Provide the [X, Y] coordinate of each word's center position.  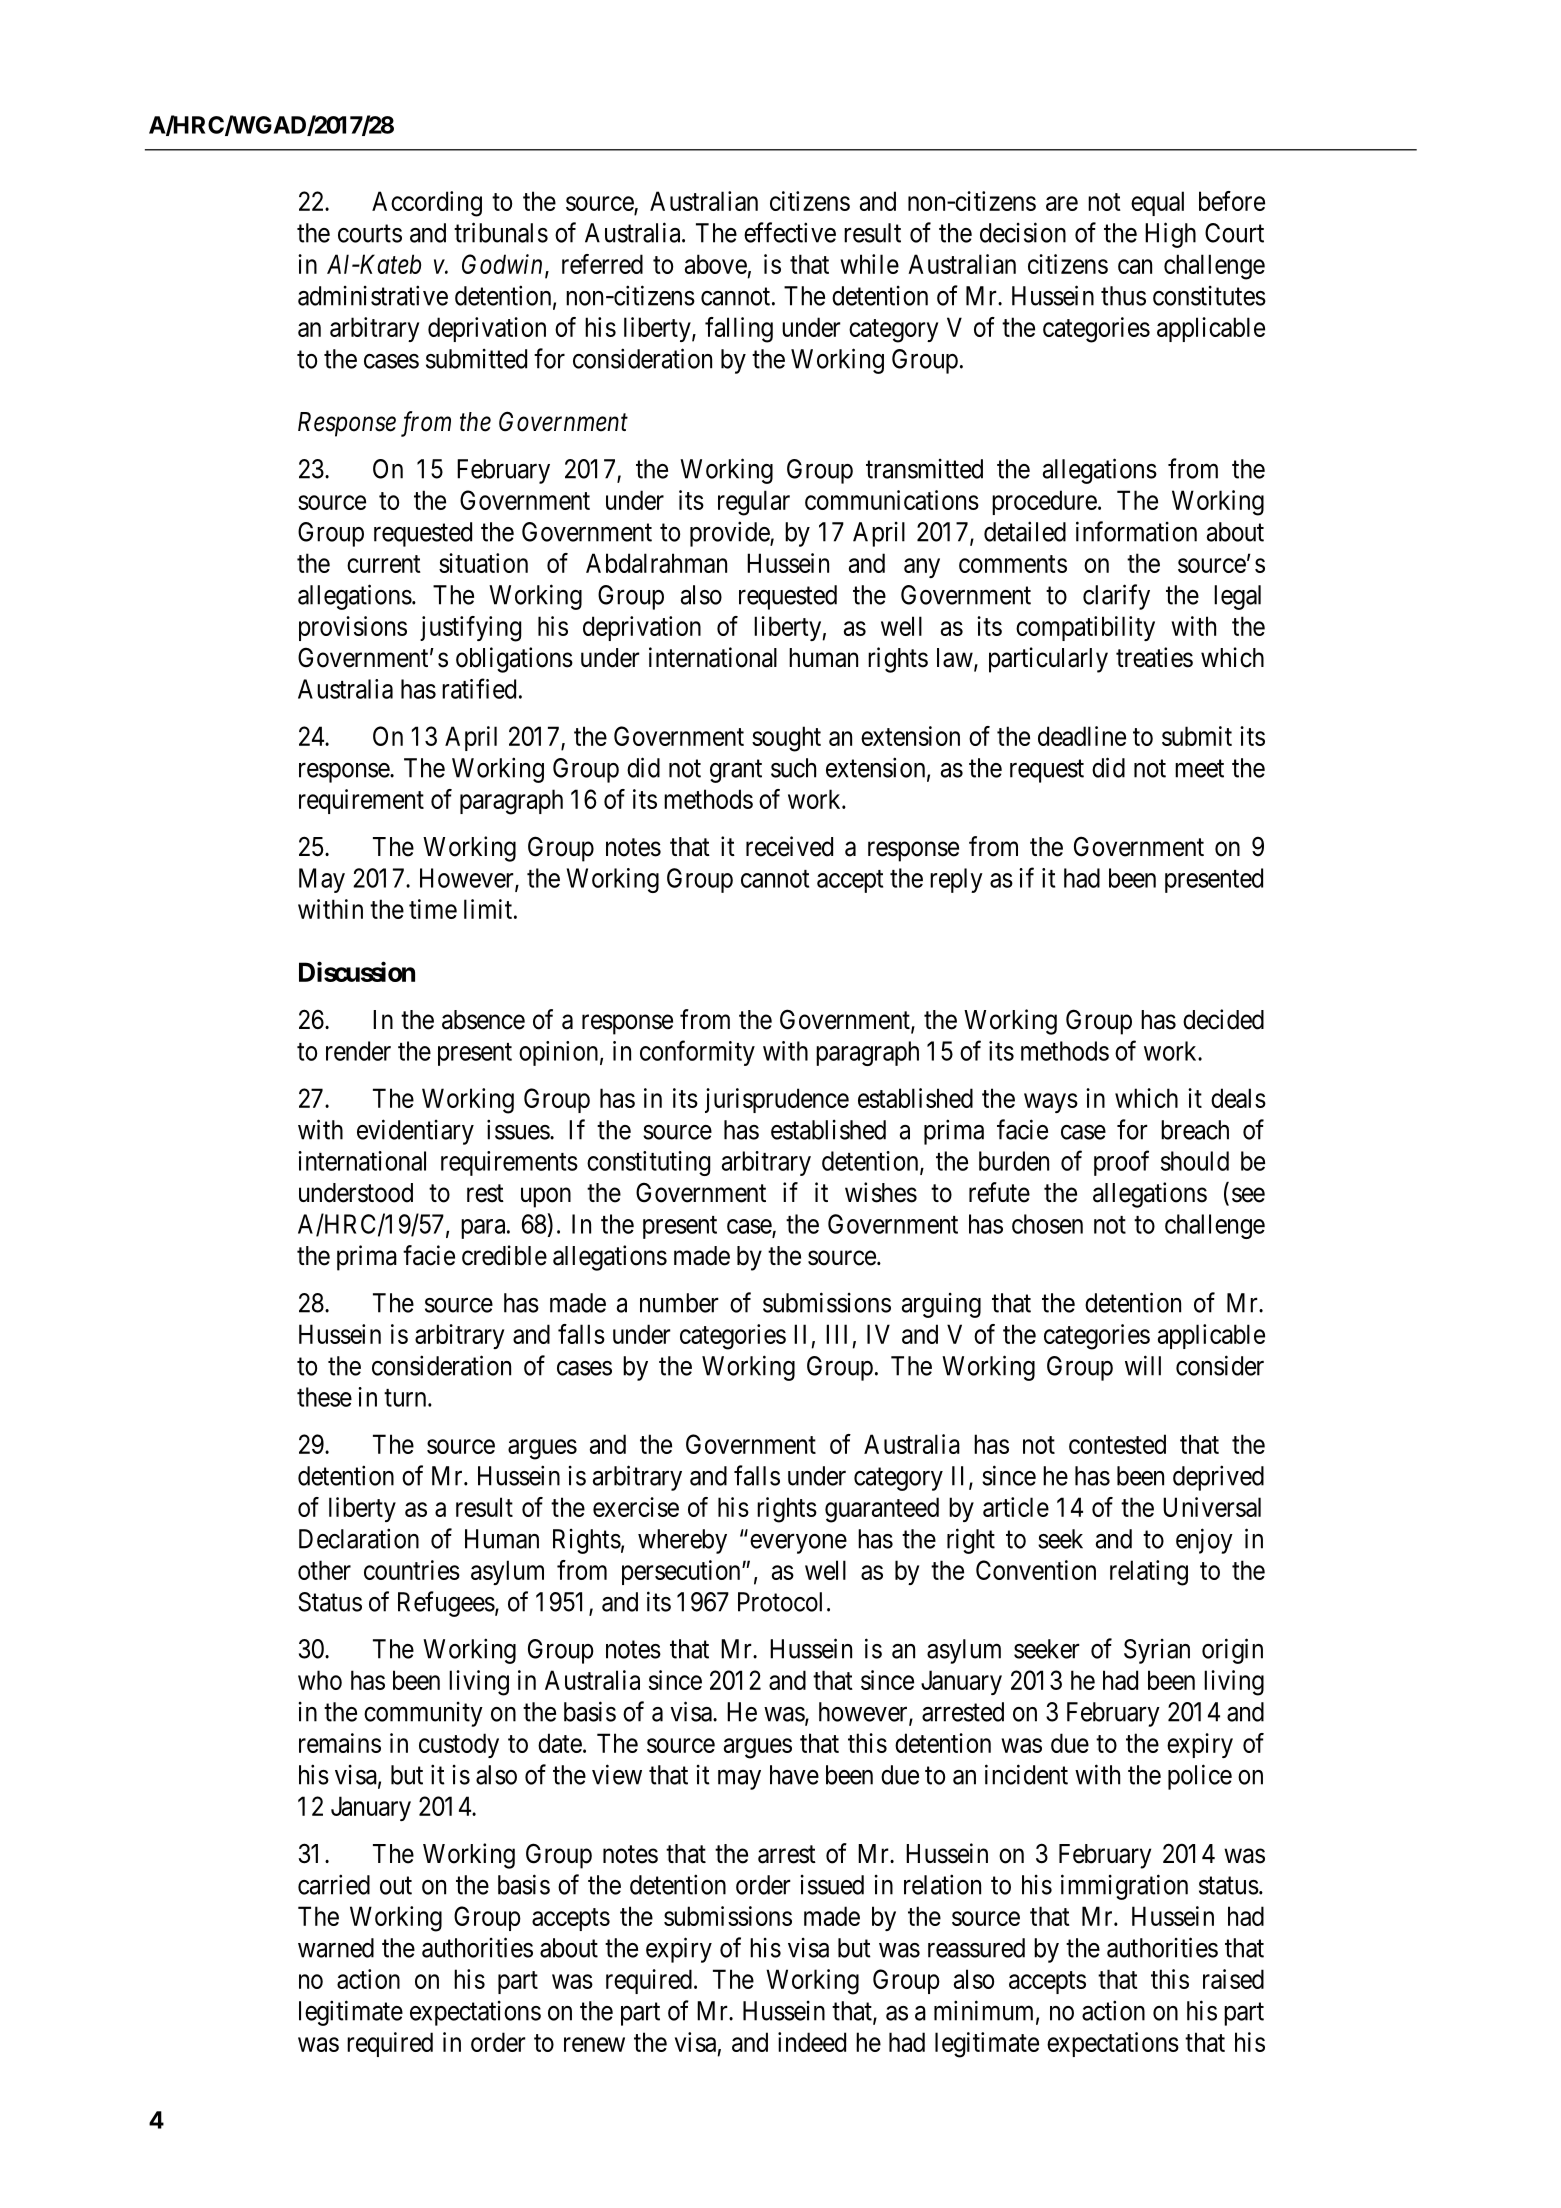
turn [406, 1398]
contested [1117, 1444]
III [836, 1334]
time [433, 909]
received [789, 846]
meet [1199, 769]
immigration [1124, 1887]
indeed [812, 2042]
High [1170, 235]
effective [790, 232]
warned [336, 1948]
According [427, 204]
